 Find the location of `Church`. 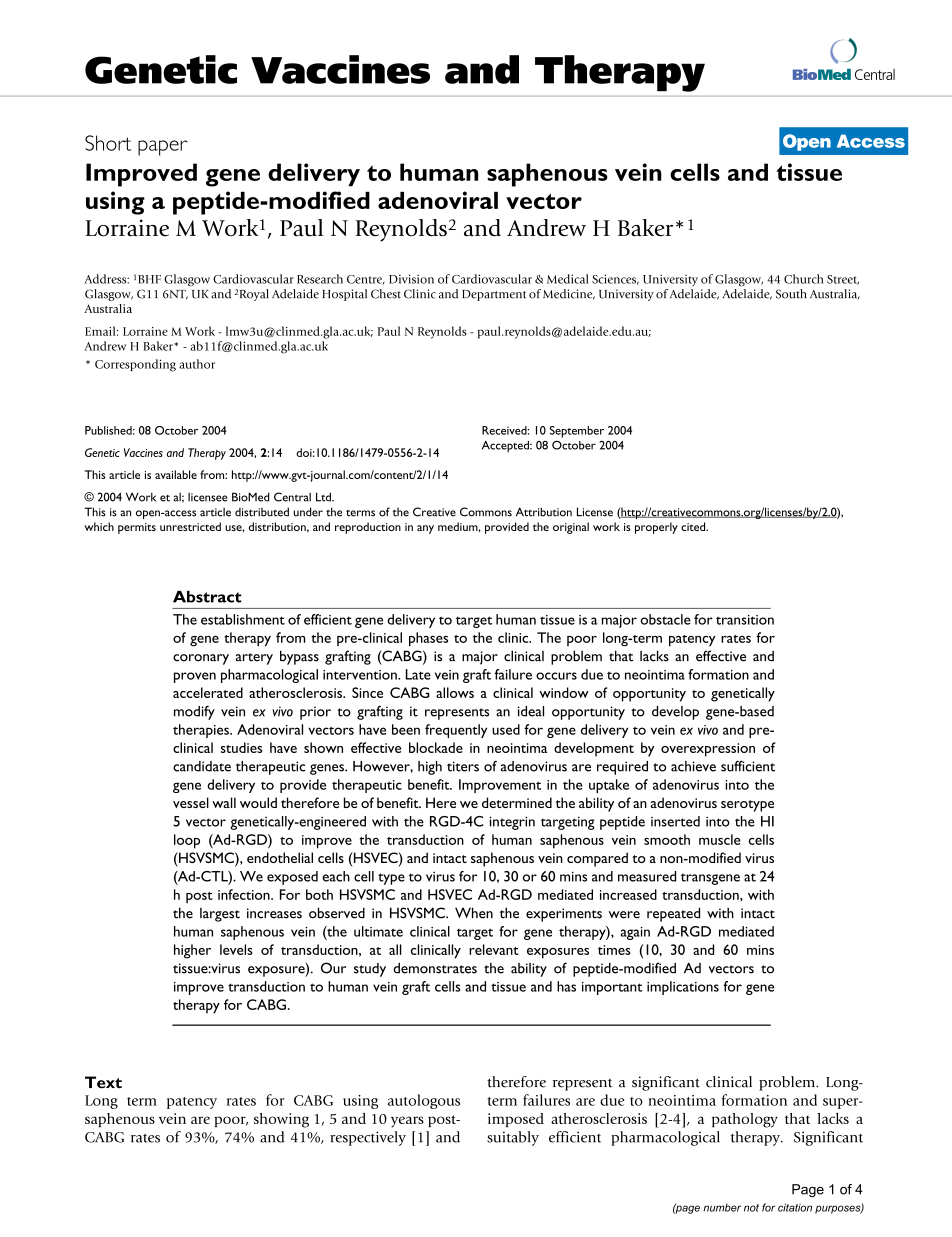

Church is located at coordinates (804, 279).
